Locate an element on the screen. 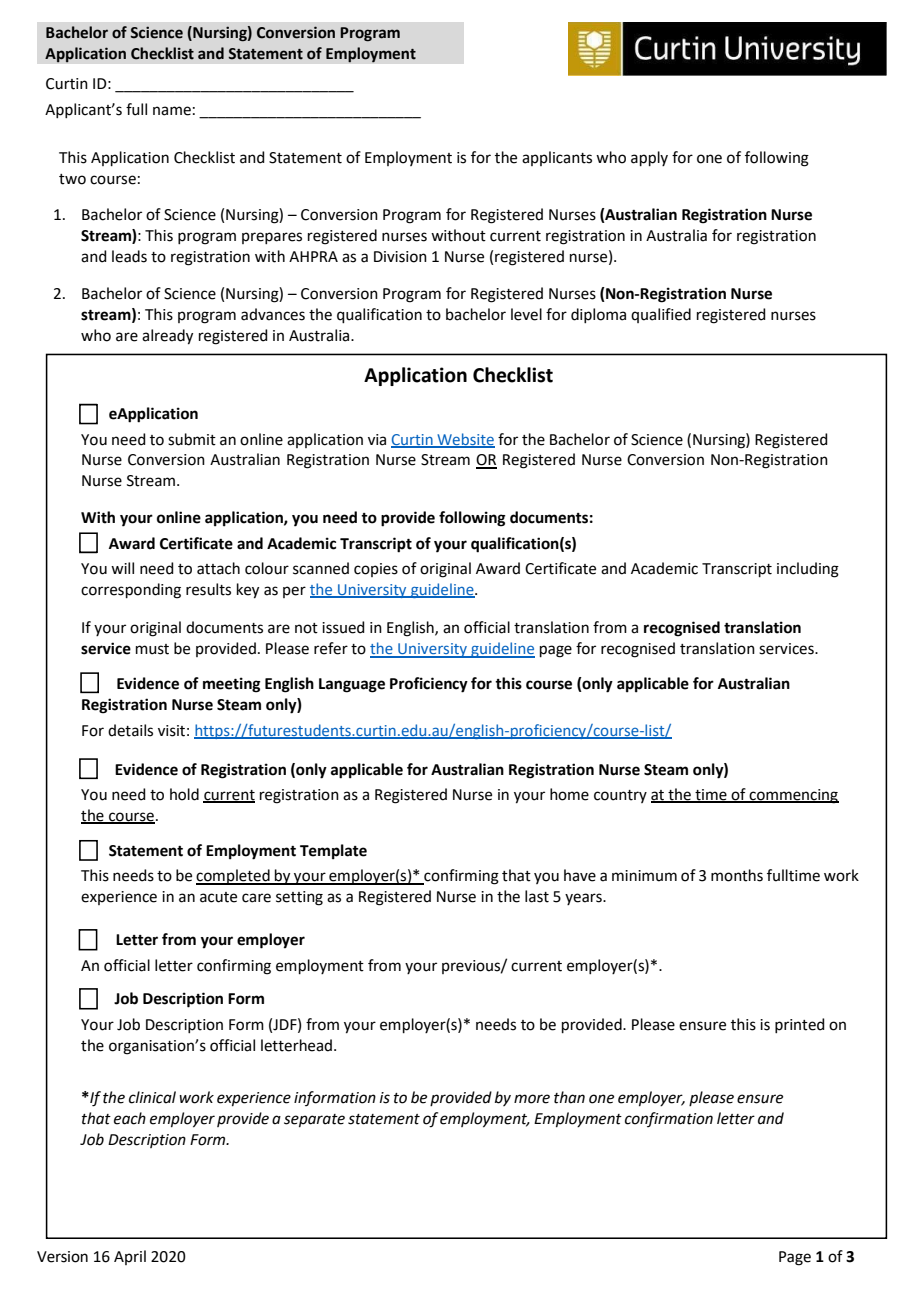 The image size is (924, 1309). name is located at coordinates (172, 111).
